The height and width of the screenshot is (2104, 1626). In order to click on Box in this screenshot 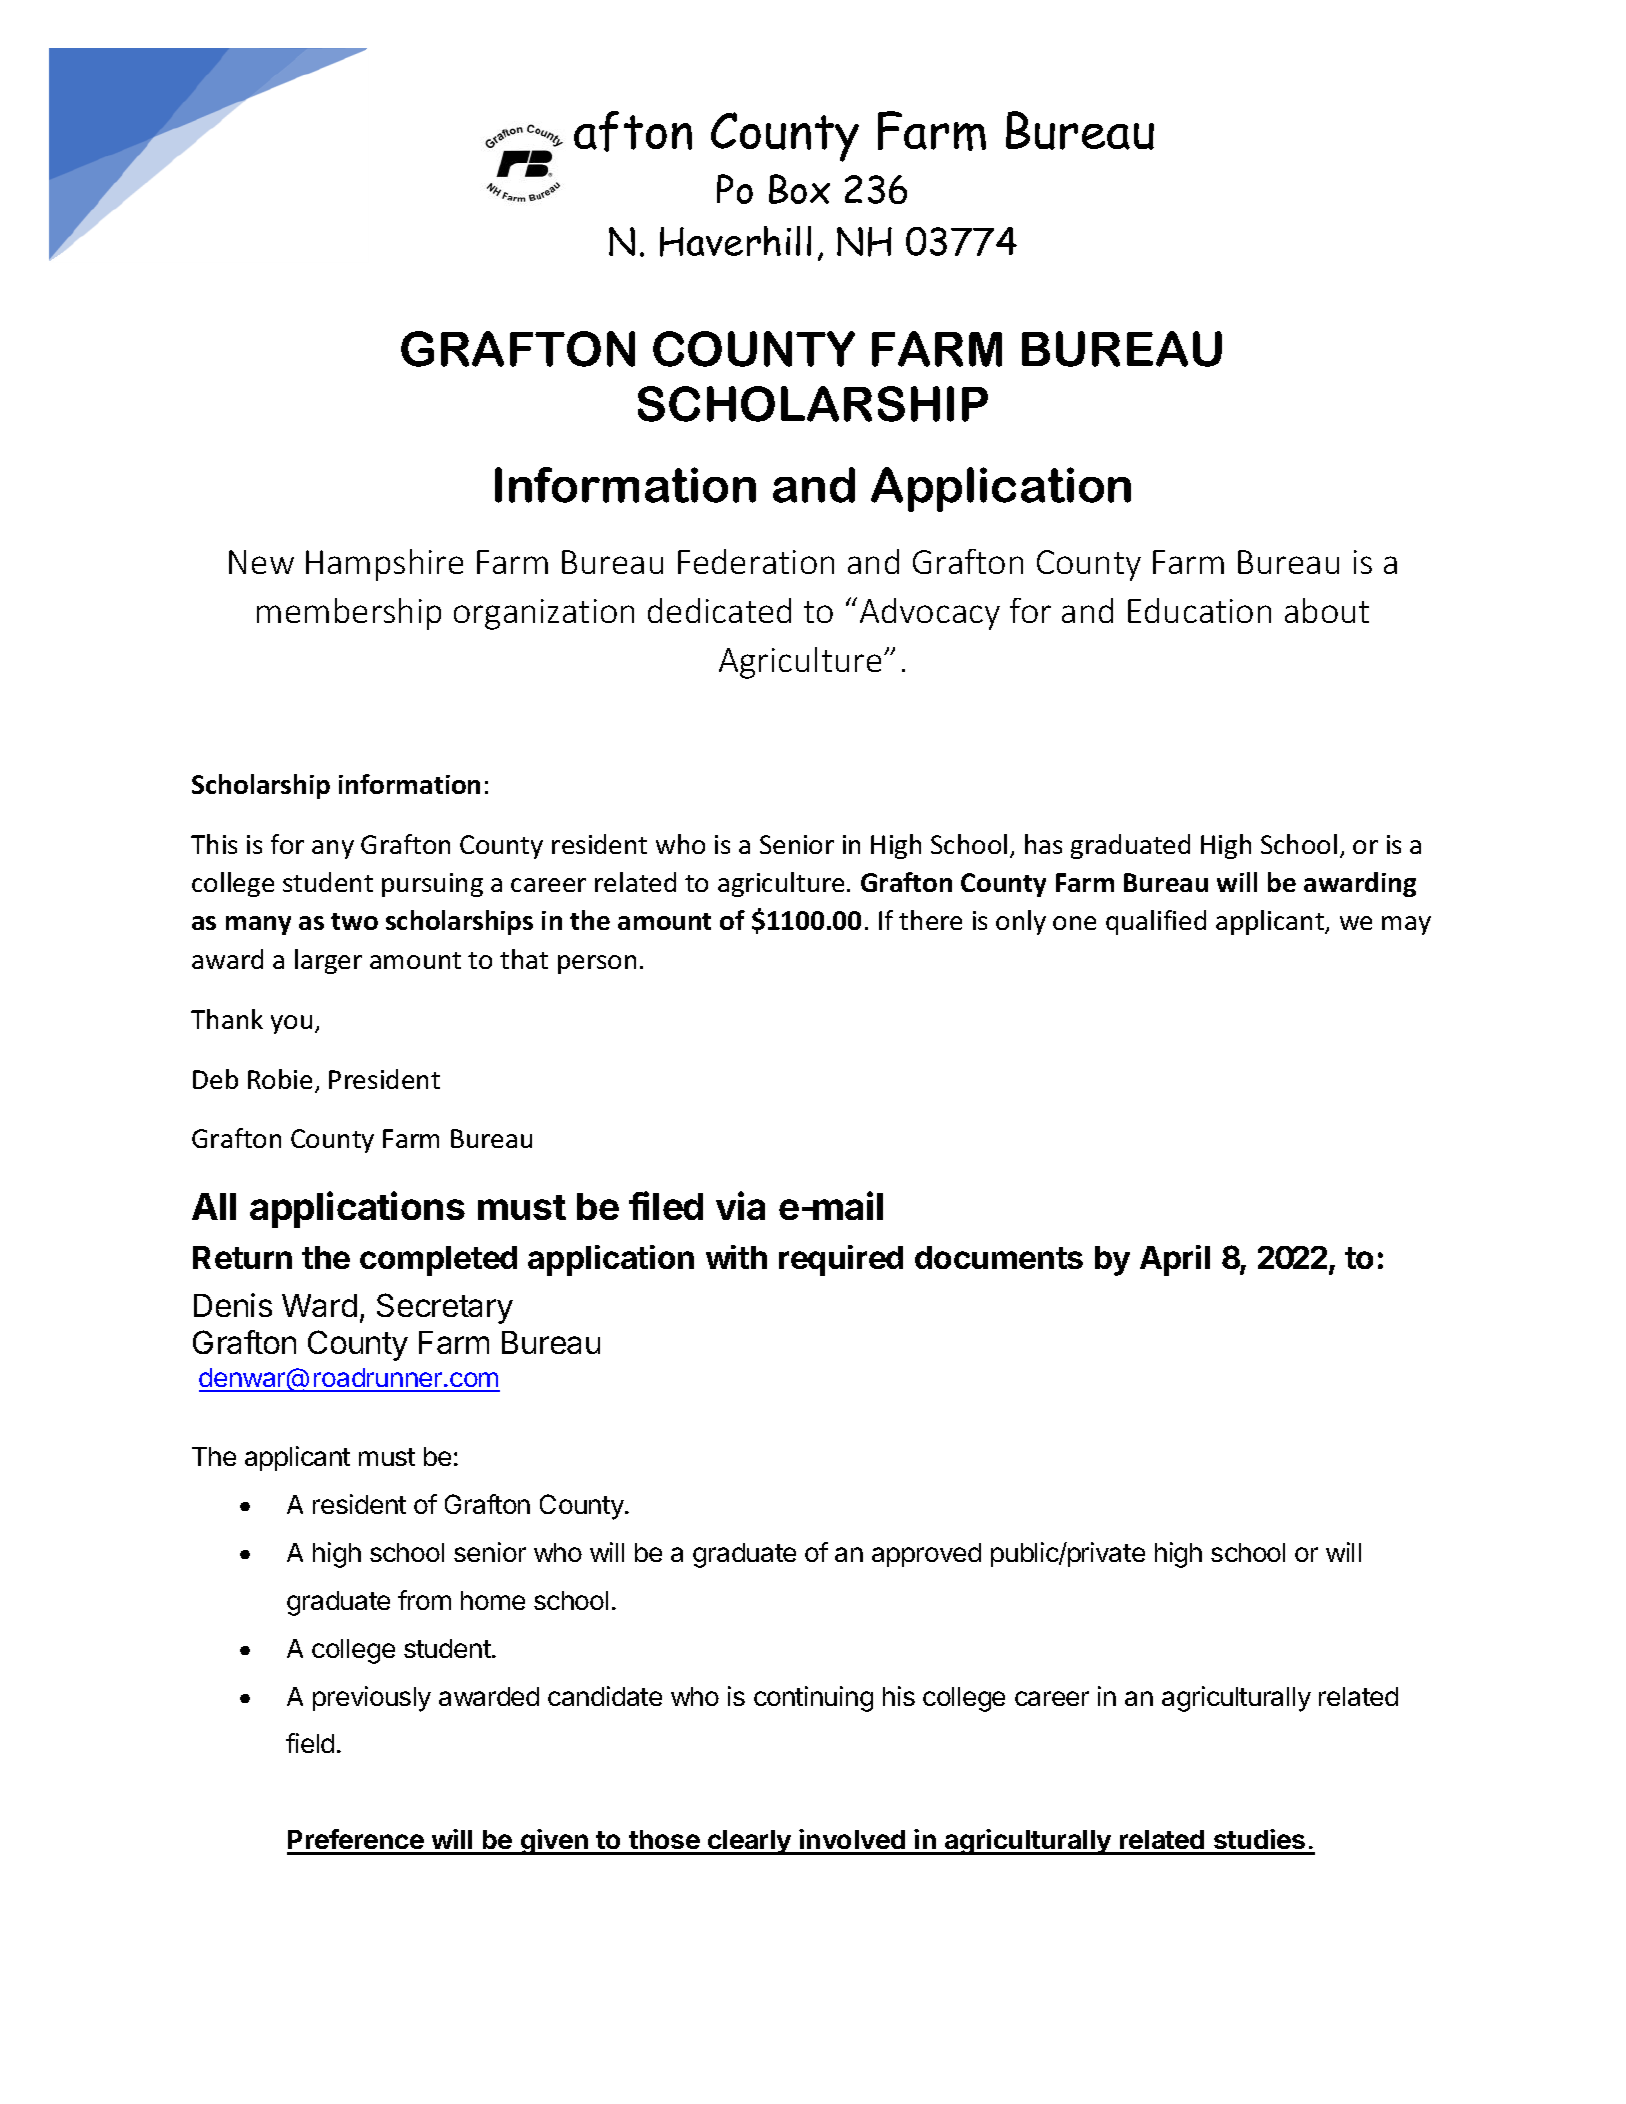, I will do `click(799, 189)`.
